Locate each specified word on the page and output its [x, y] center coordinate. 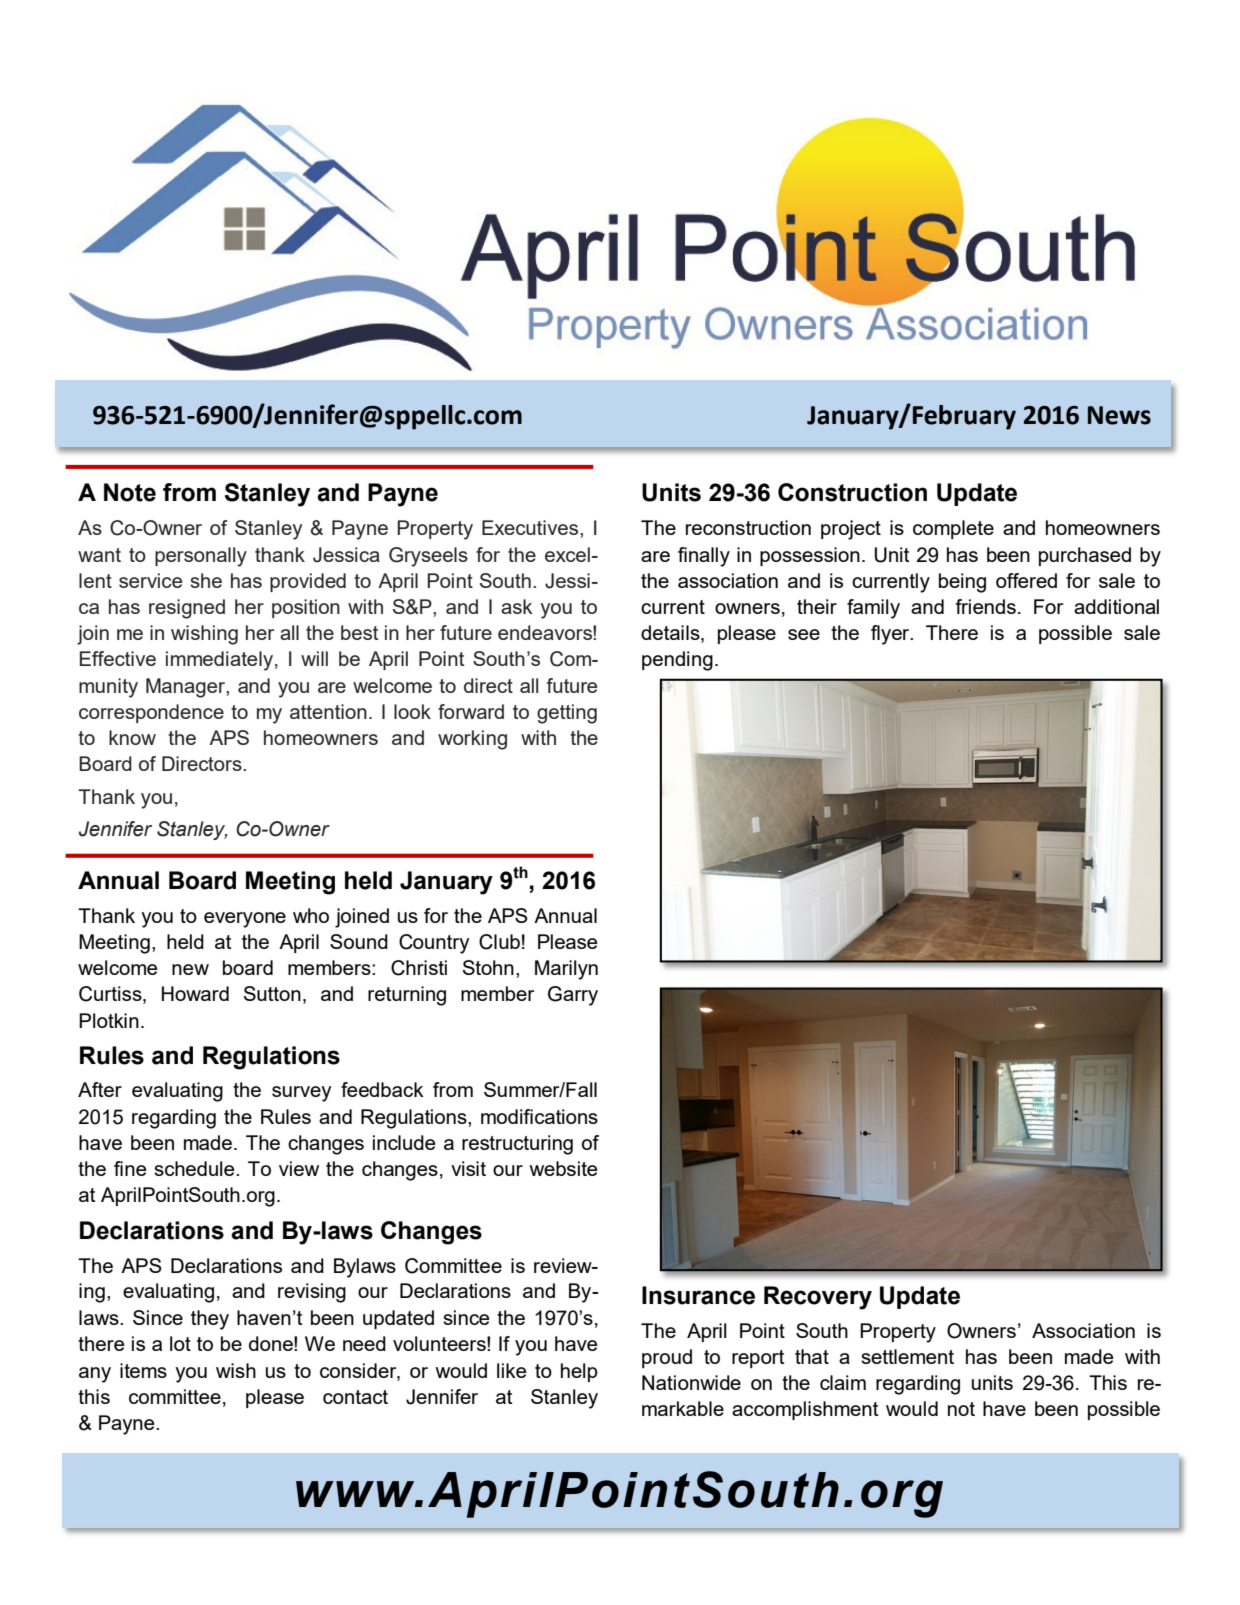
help [579, 1372]
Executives [531, 527]
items [143, 1370]
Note [130, 492]
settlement [907, 1356]
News [1119, 415]
